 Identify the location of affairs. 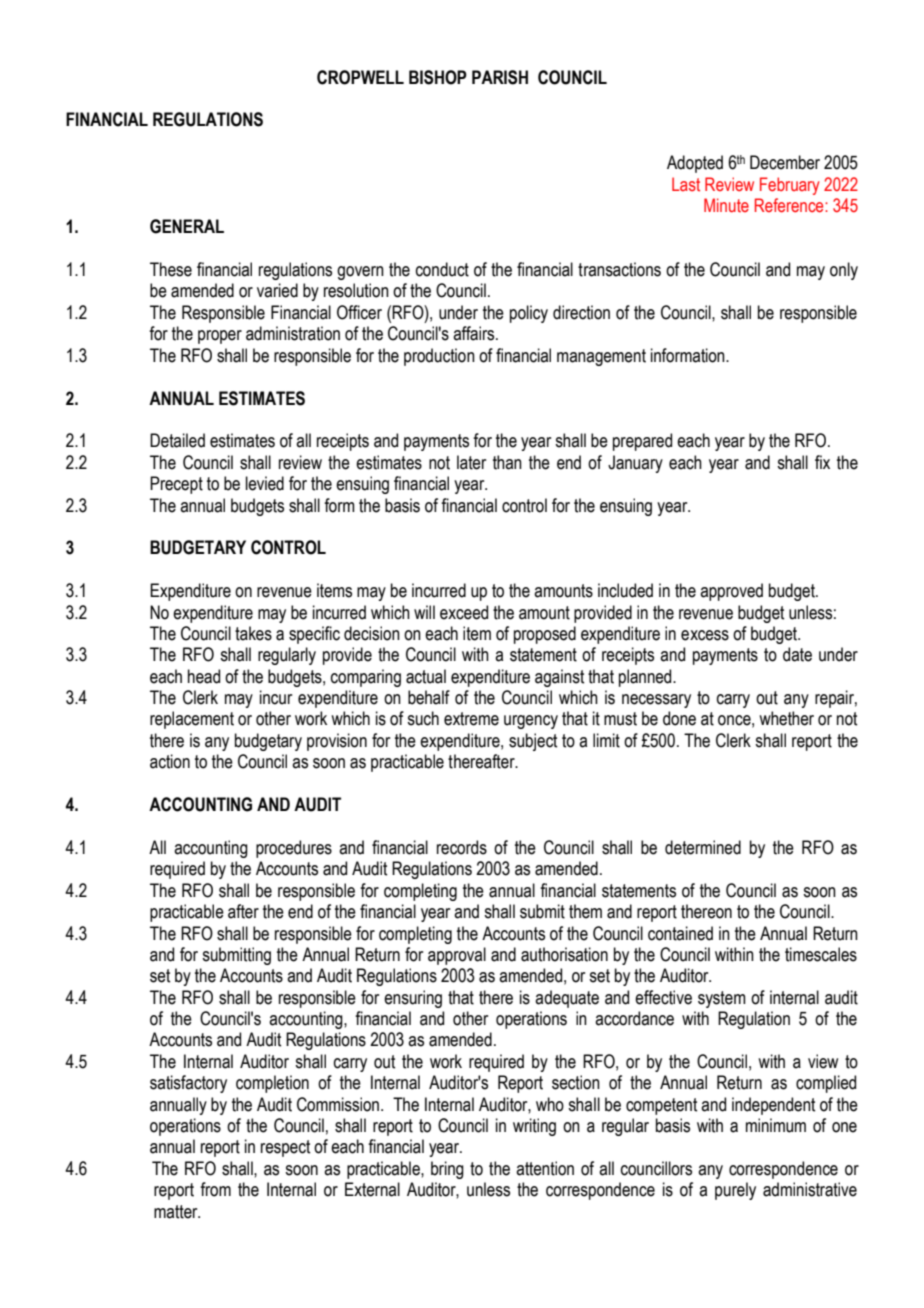
(475, 333).
